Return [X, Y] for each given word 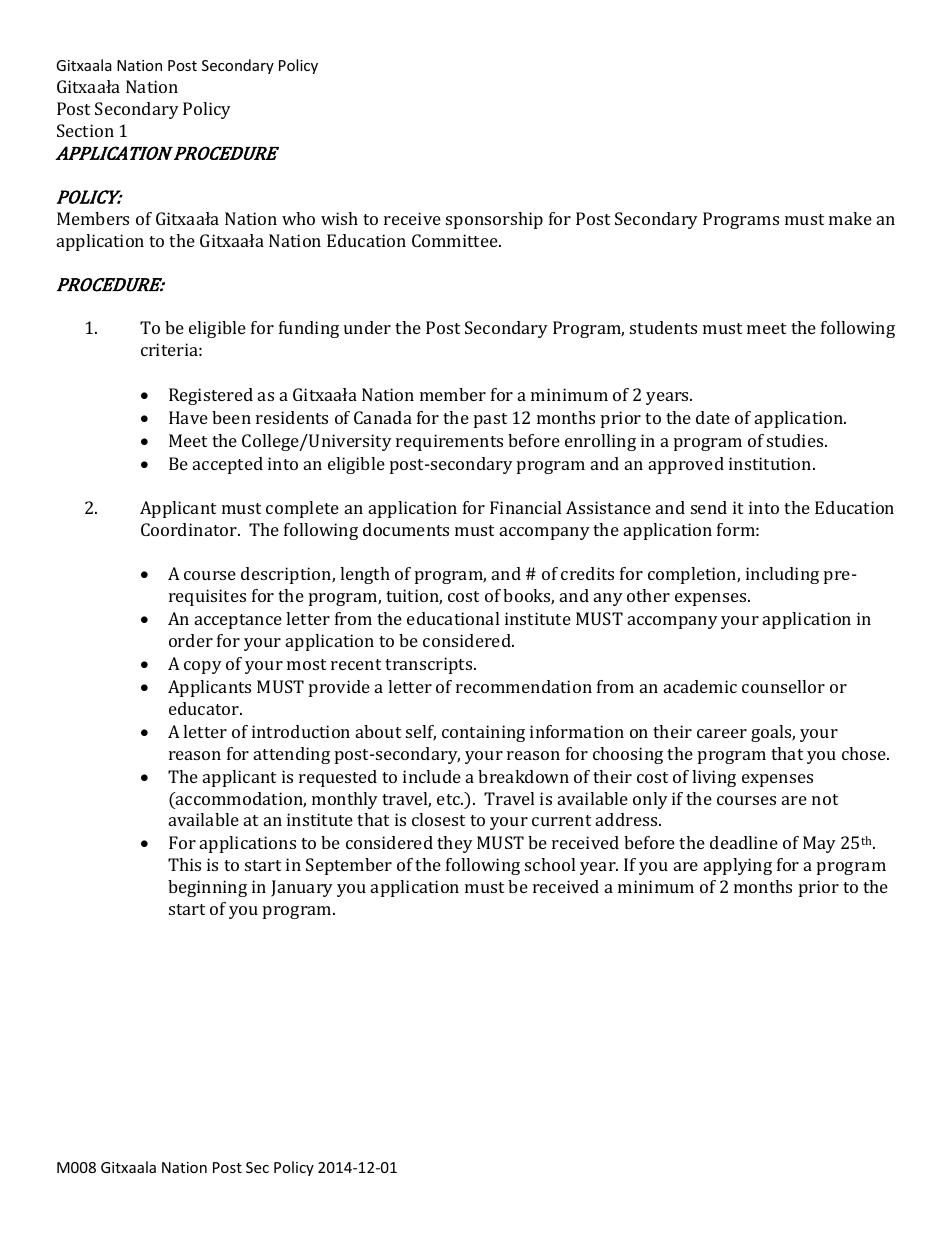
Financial [525, 507]
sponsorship [494, 220]
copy [203, 667]
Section [85, 130]
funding [309, 329]
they [455, 844]
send [709, 507]
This [184, 864]
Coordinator [190, 529]
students [663, 327]
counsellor [783, 686]
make [850, 218]
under [367, 327]
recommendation [524, 686]
